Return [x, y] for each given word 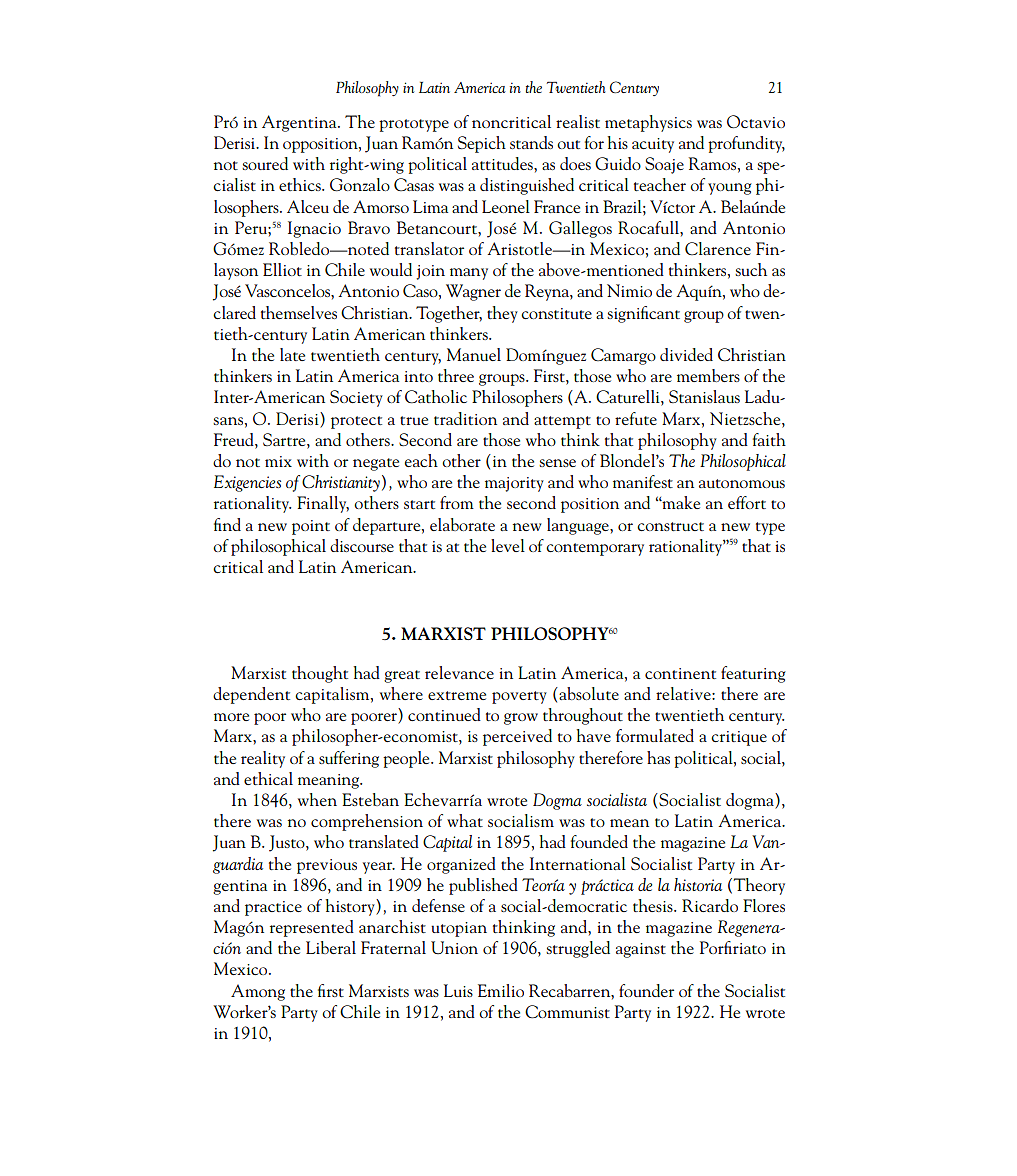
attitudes [503, 163]
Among [258, 992]
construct [670, 526]
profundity [746, 144]
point [311, 527]
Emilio [501, 990]
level [508, 545]
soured [265, 163]
